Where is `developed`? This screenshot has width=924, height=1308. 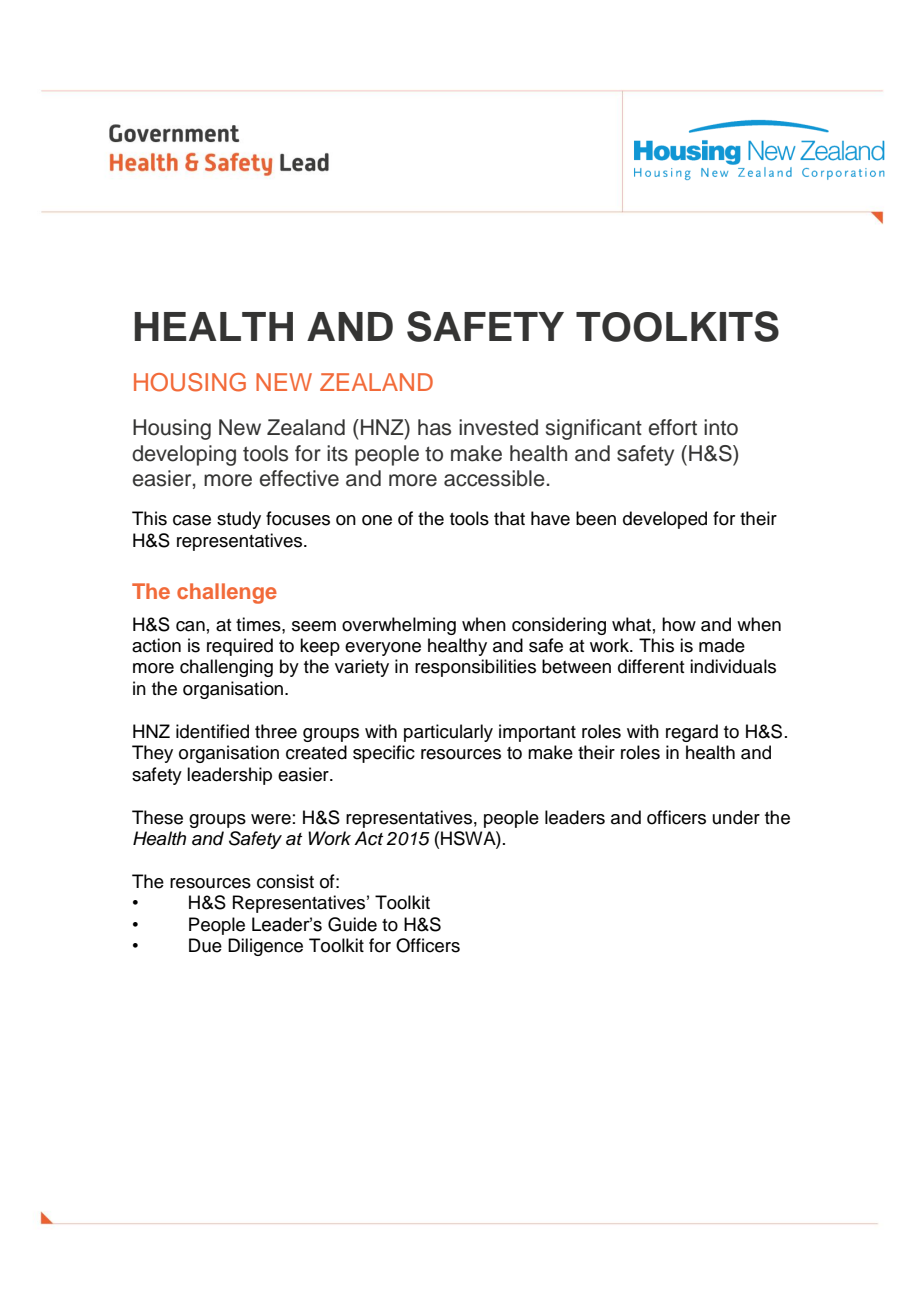
developed is located at coordinates (665, 520).
